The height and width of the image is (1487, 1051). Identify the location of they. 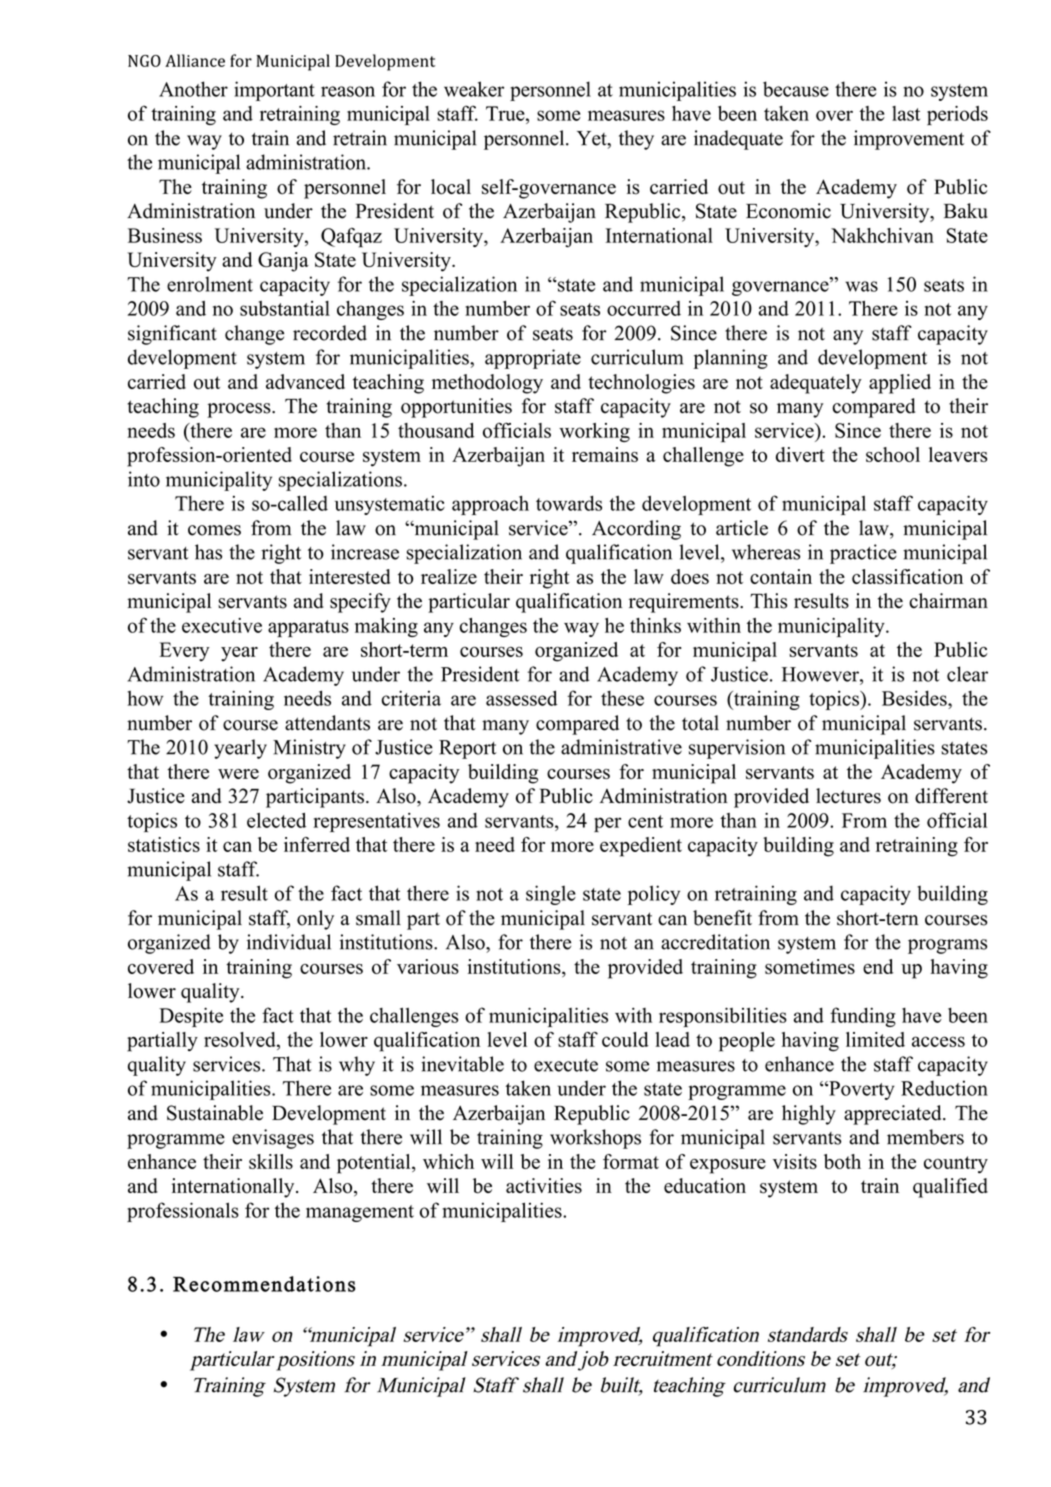
(636, 140).
